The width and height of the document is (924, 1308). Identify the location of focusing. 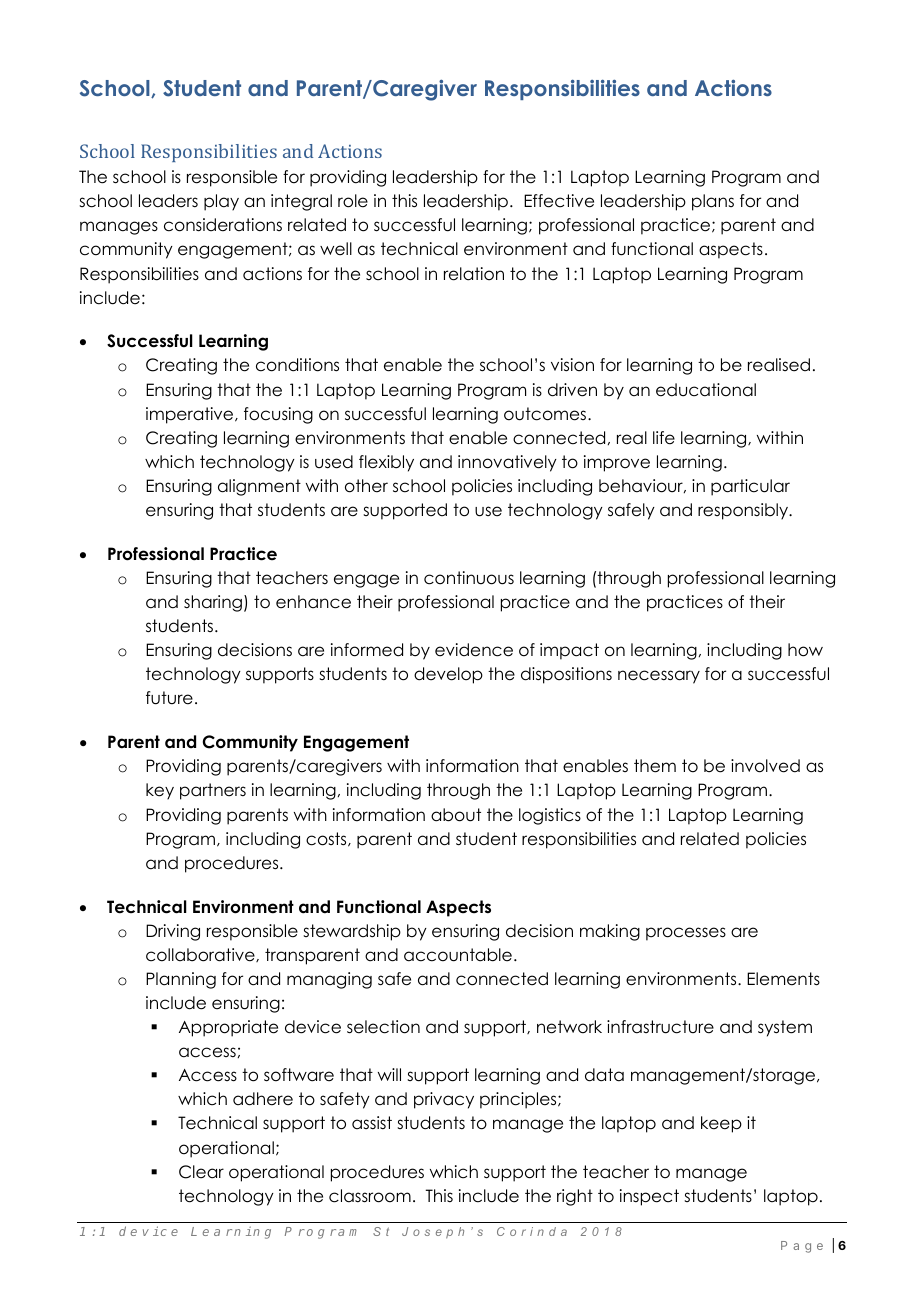
(278, 415).
